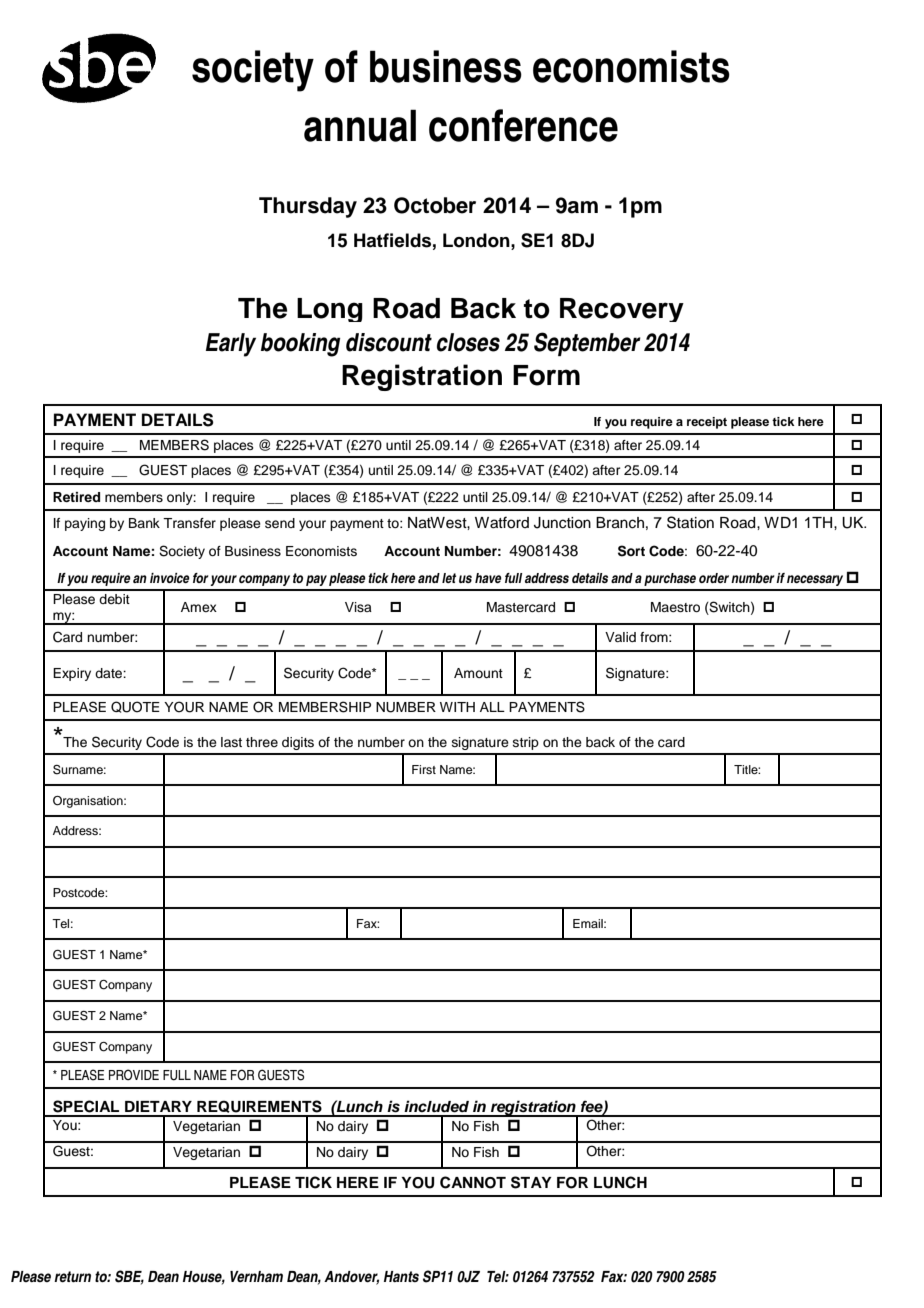 This document has width=924, height=1308. Describe the element at coordinates (523, 125) in the document. I see `conference` at that location.
